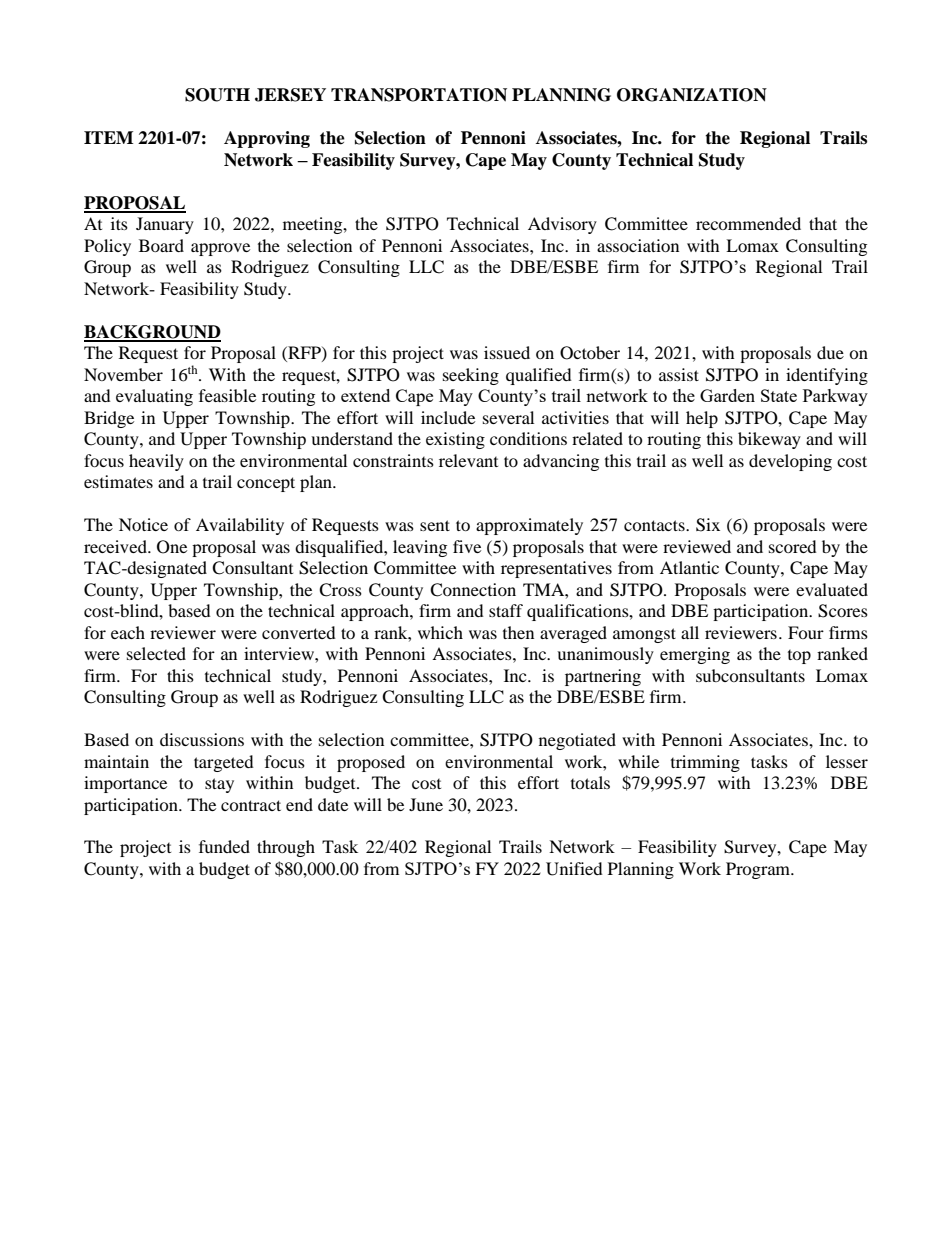  What do you see at coordinates (507, 352) in the screenshot?
I see `issued` at bounding box center [507, 352].
